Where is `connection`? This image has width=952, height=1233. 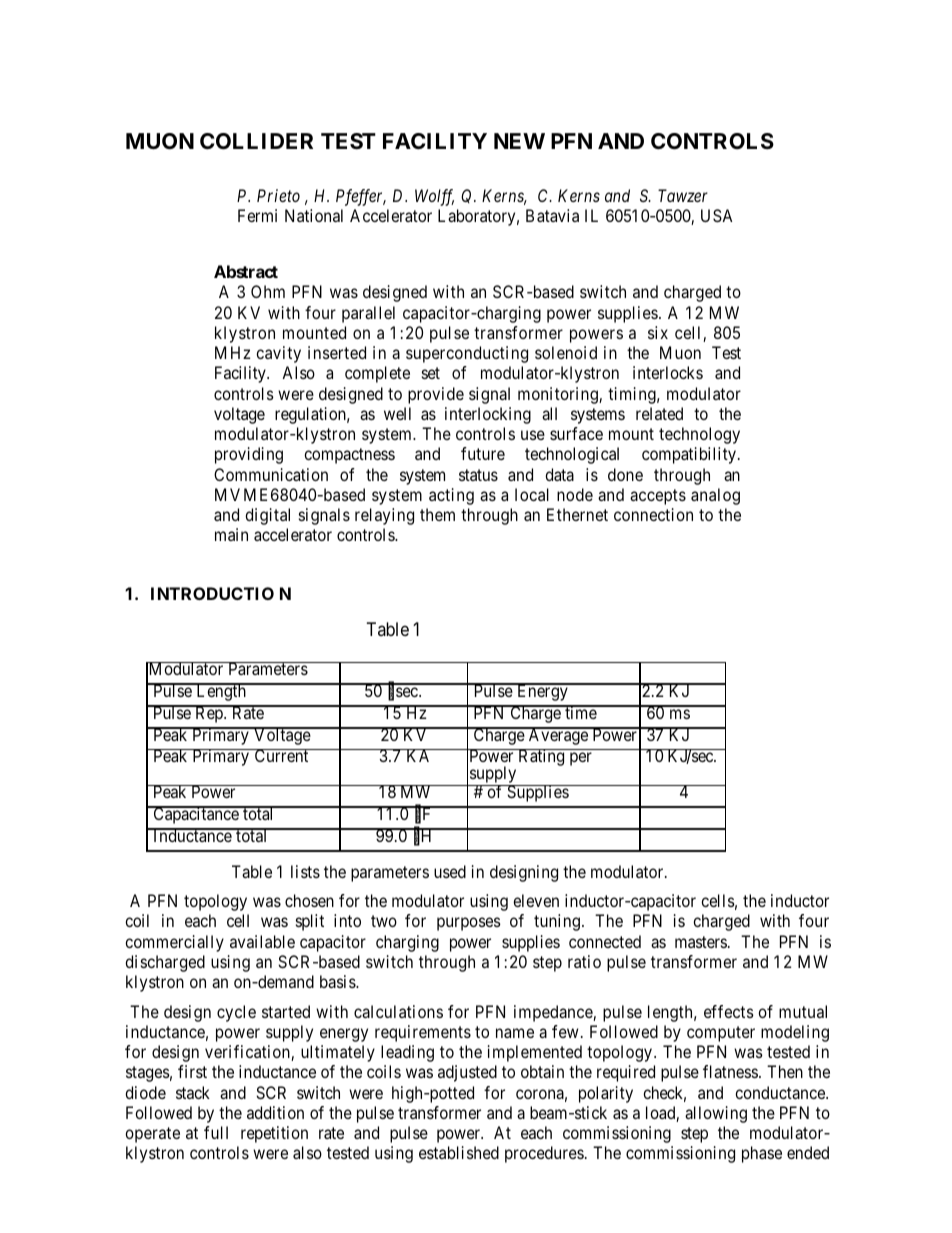 connection is located at coordinates (653, 514).
